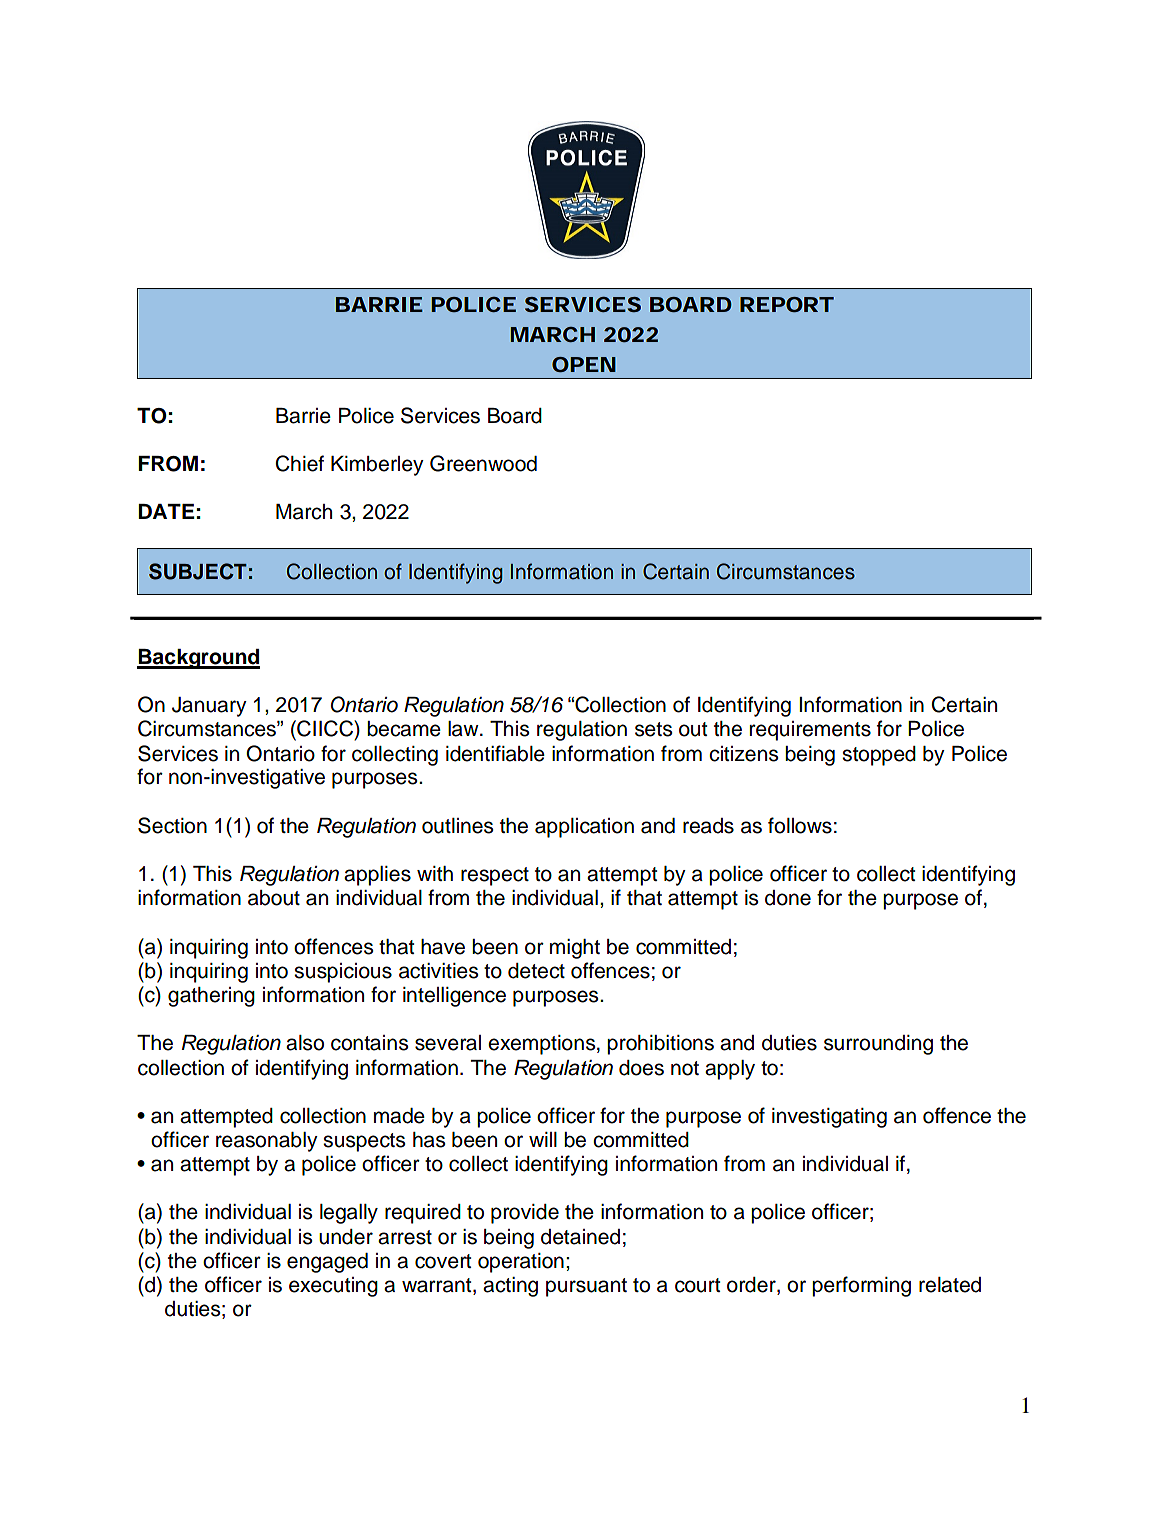 This document has width=1169, height=1513. Describe the element at coordinates (584, 364) in the document. I see `OPEN` at that location.
